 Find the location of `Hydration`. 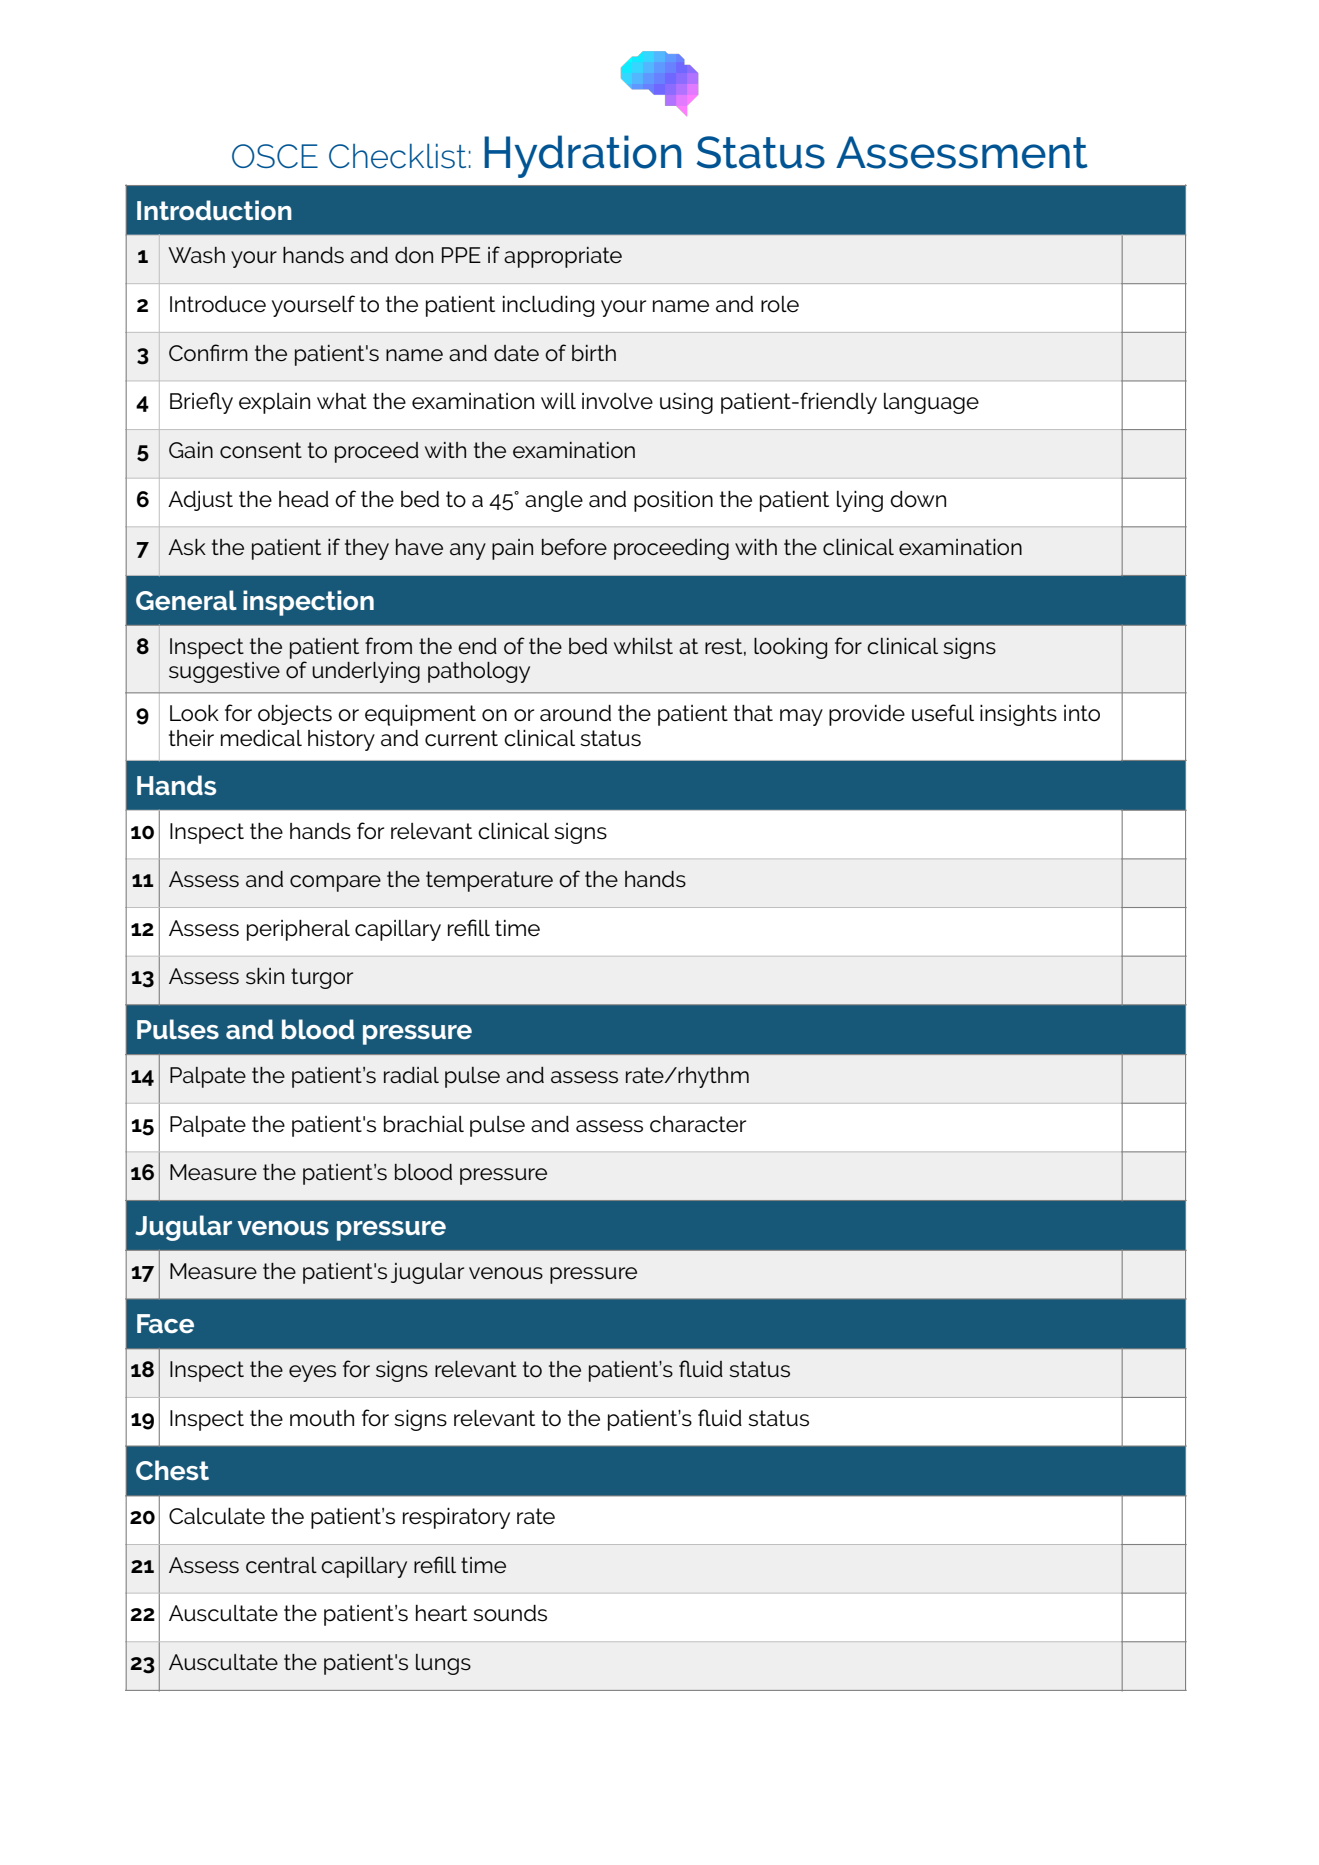

Hydration is located at coordinates (583, 156).
